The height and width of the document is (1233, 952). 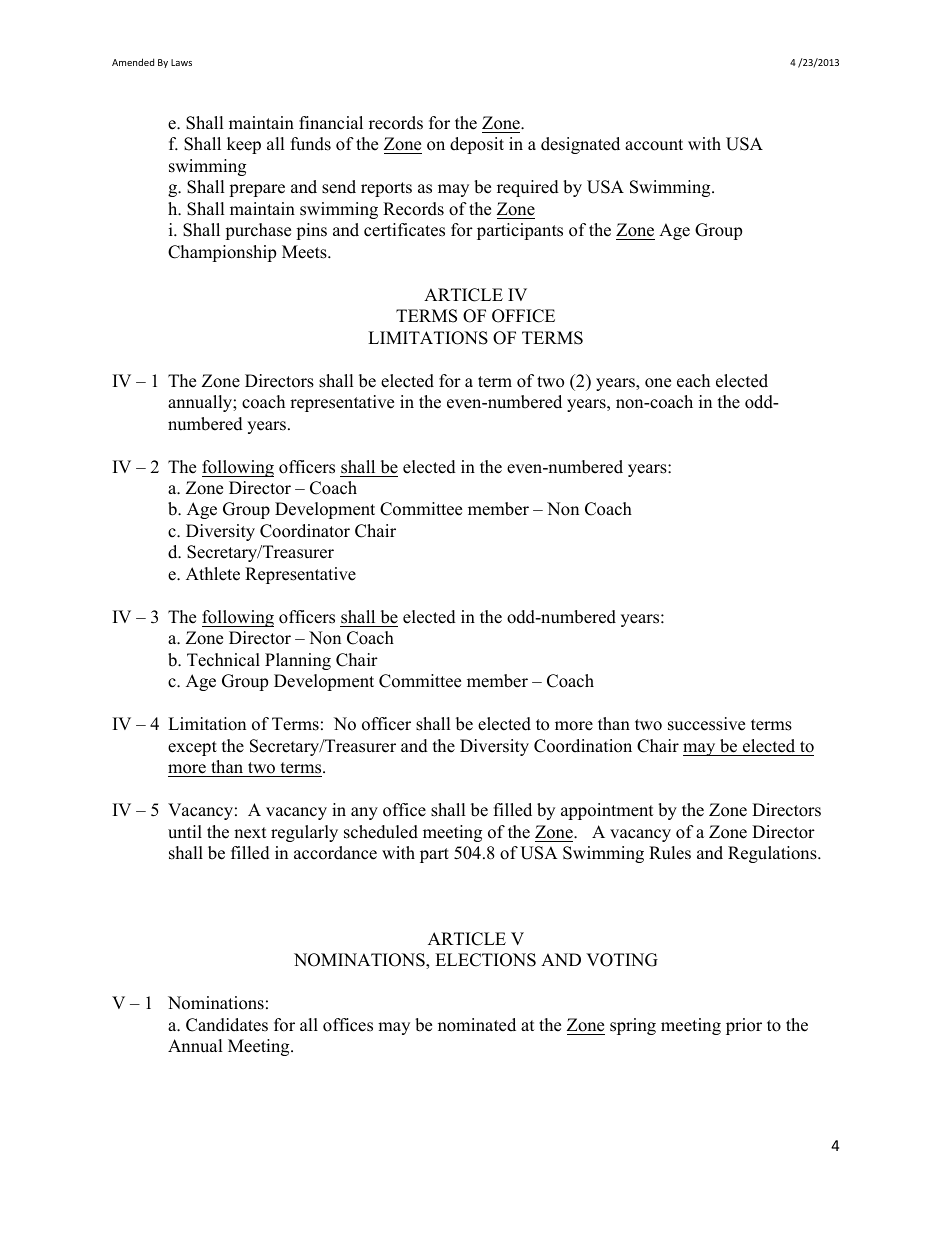 I want to click on keep, so click(x=244, y=145).
